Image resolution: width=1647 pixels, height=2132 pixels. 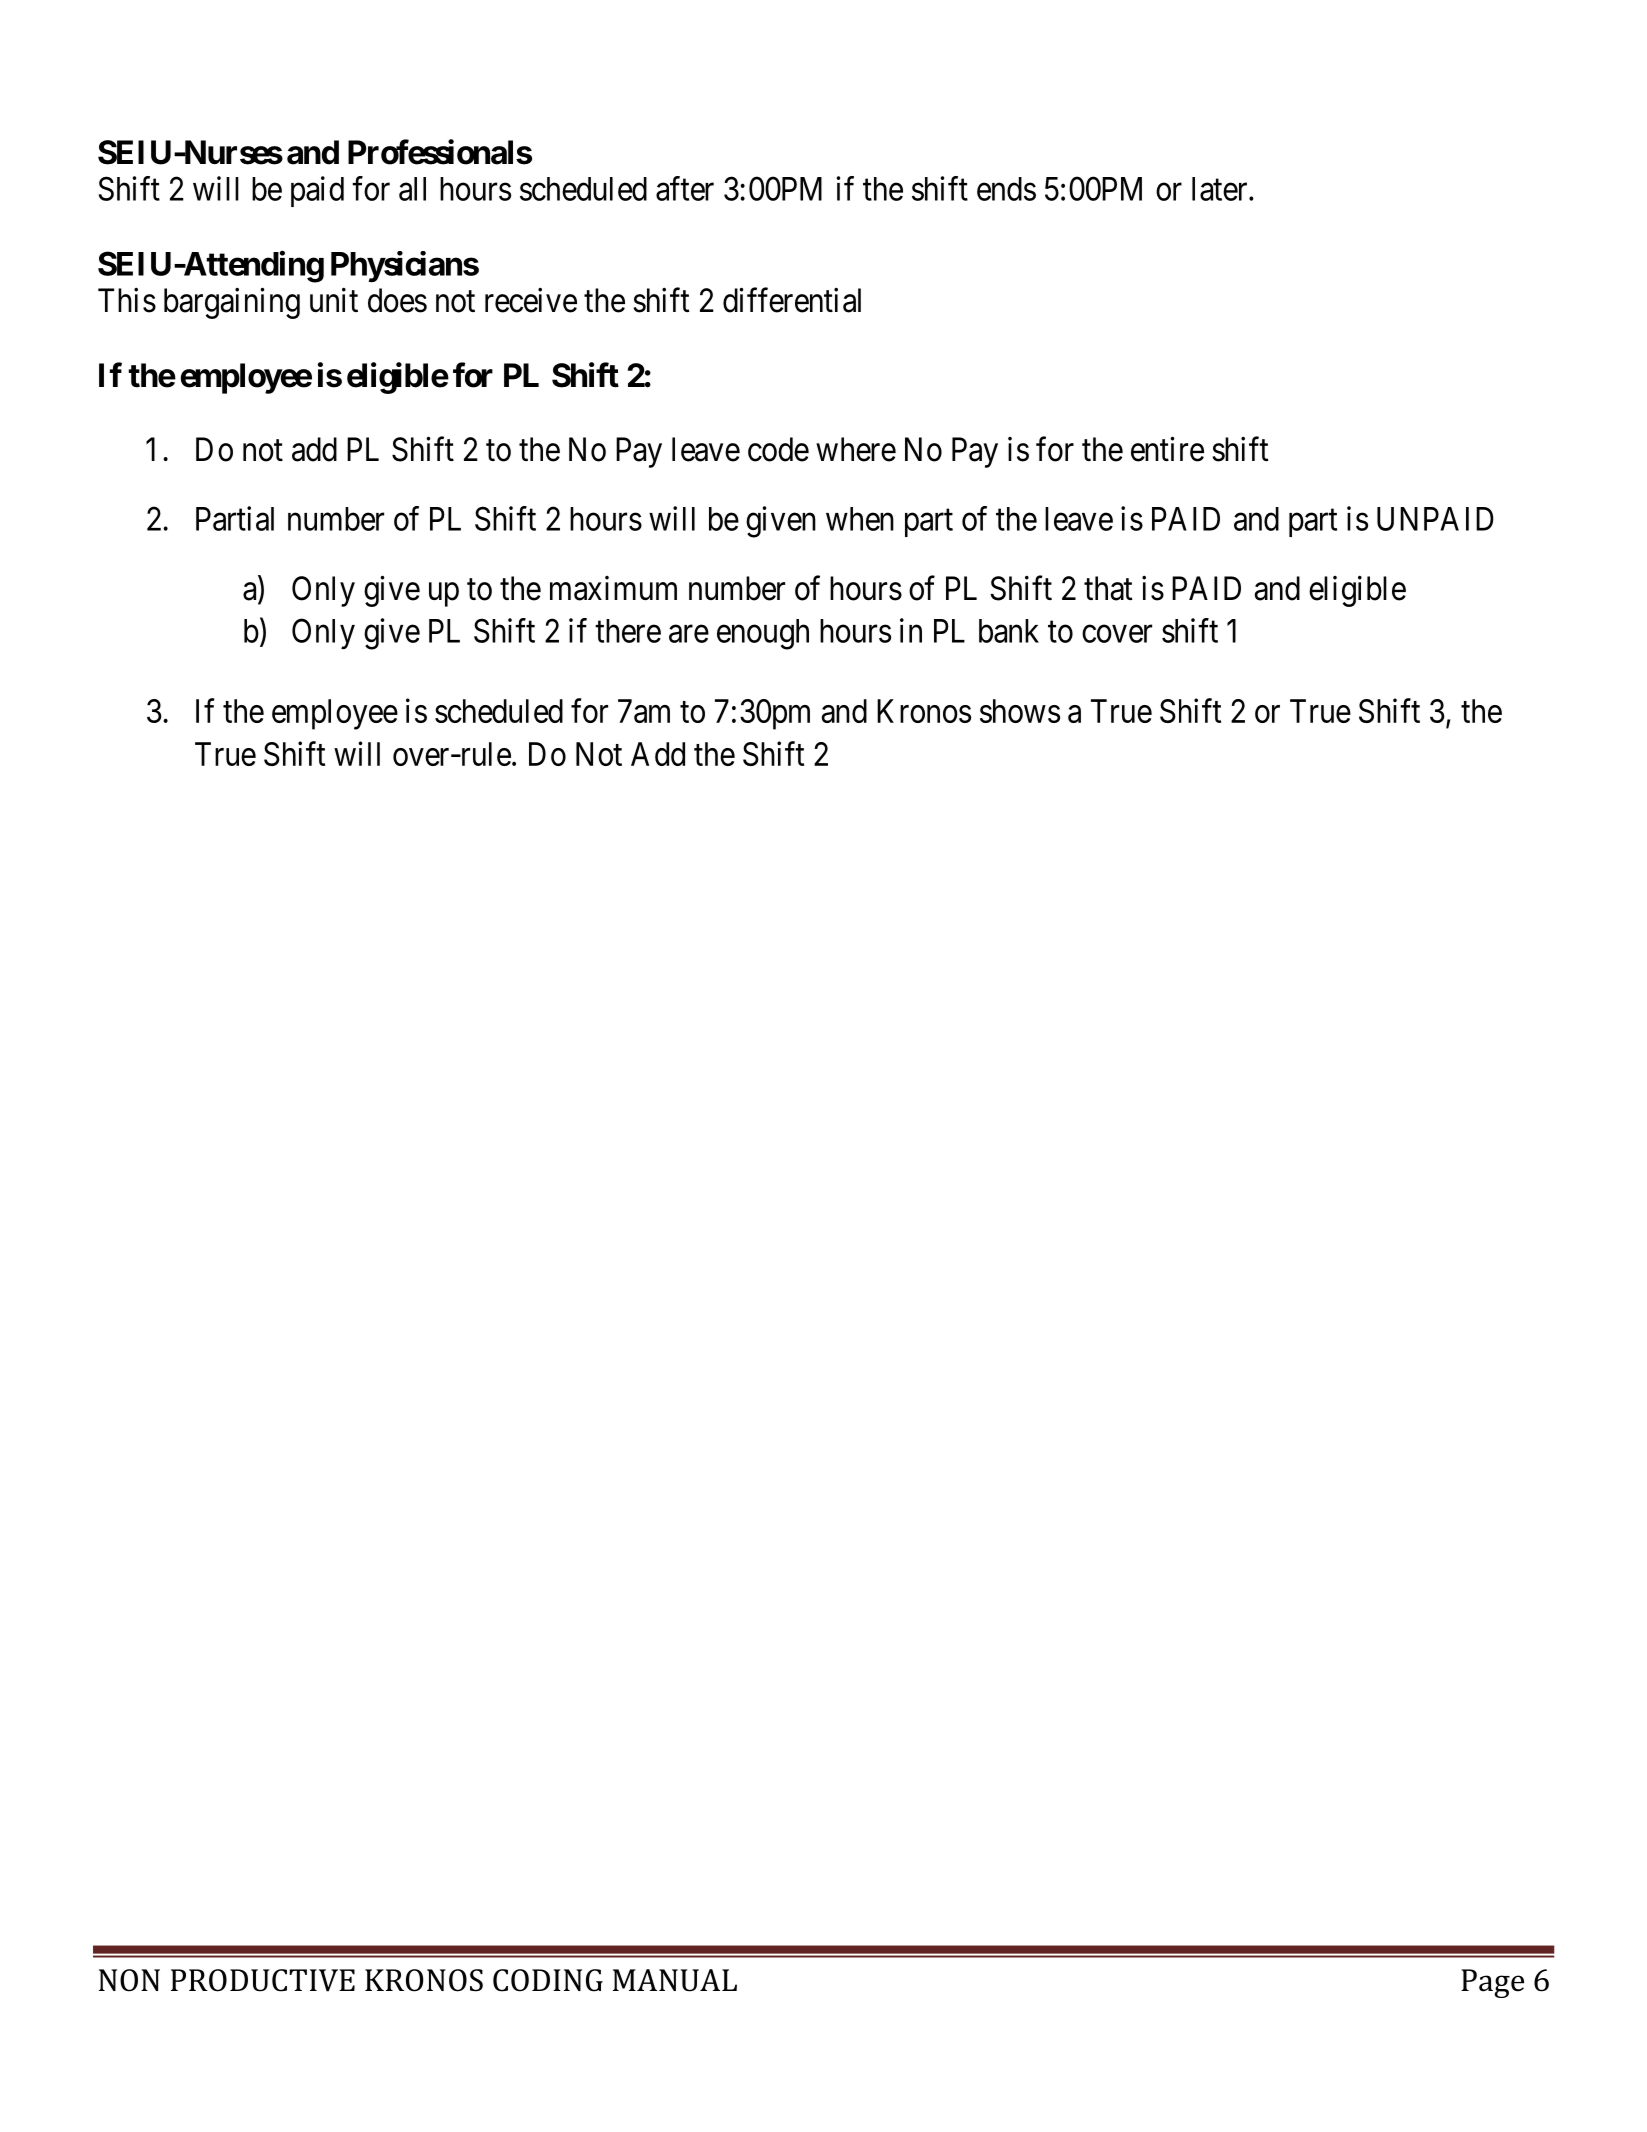 What do you see at coordinates (628, 631) in the screenshot?
I see `there` at bounding box center [628, 631].
